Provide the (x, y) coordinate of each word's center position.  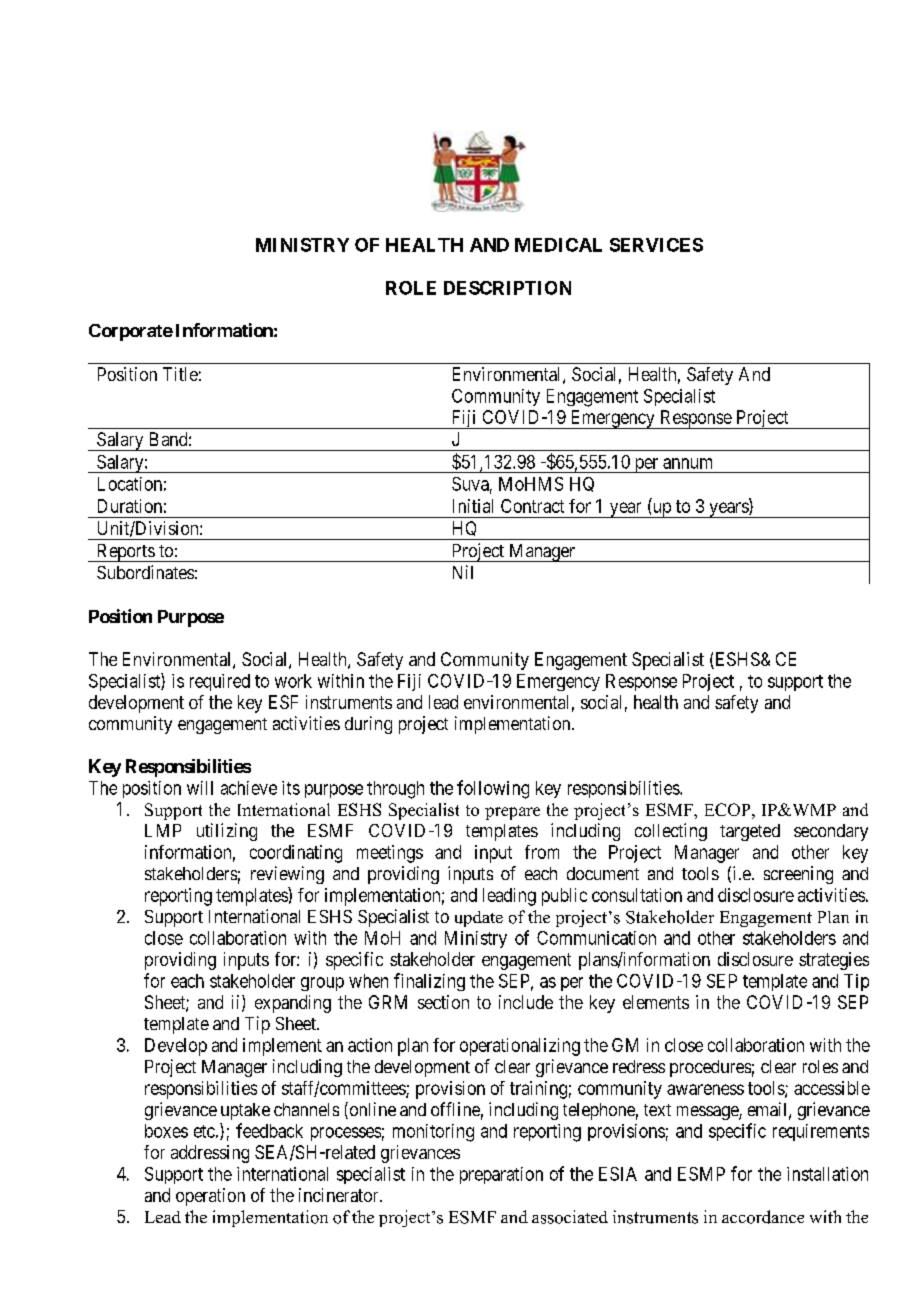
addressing (210, 1154)
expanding (293, 1004)
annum (687, 463)
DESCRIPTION (507, 288)
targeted (750, 832)
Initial (473, 506)
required (220, 682)
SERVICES (656, 245)
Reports (125, 553)
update (479, 919)
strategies (834, 961)
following (493, 789)
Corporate (131, 332)
